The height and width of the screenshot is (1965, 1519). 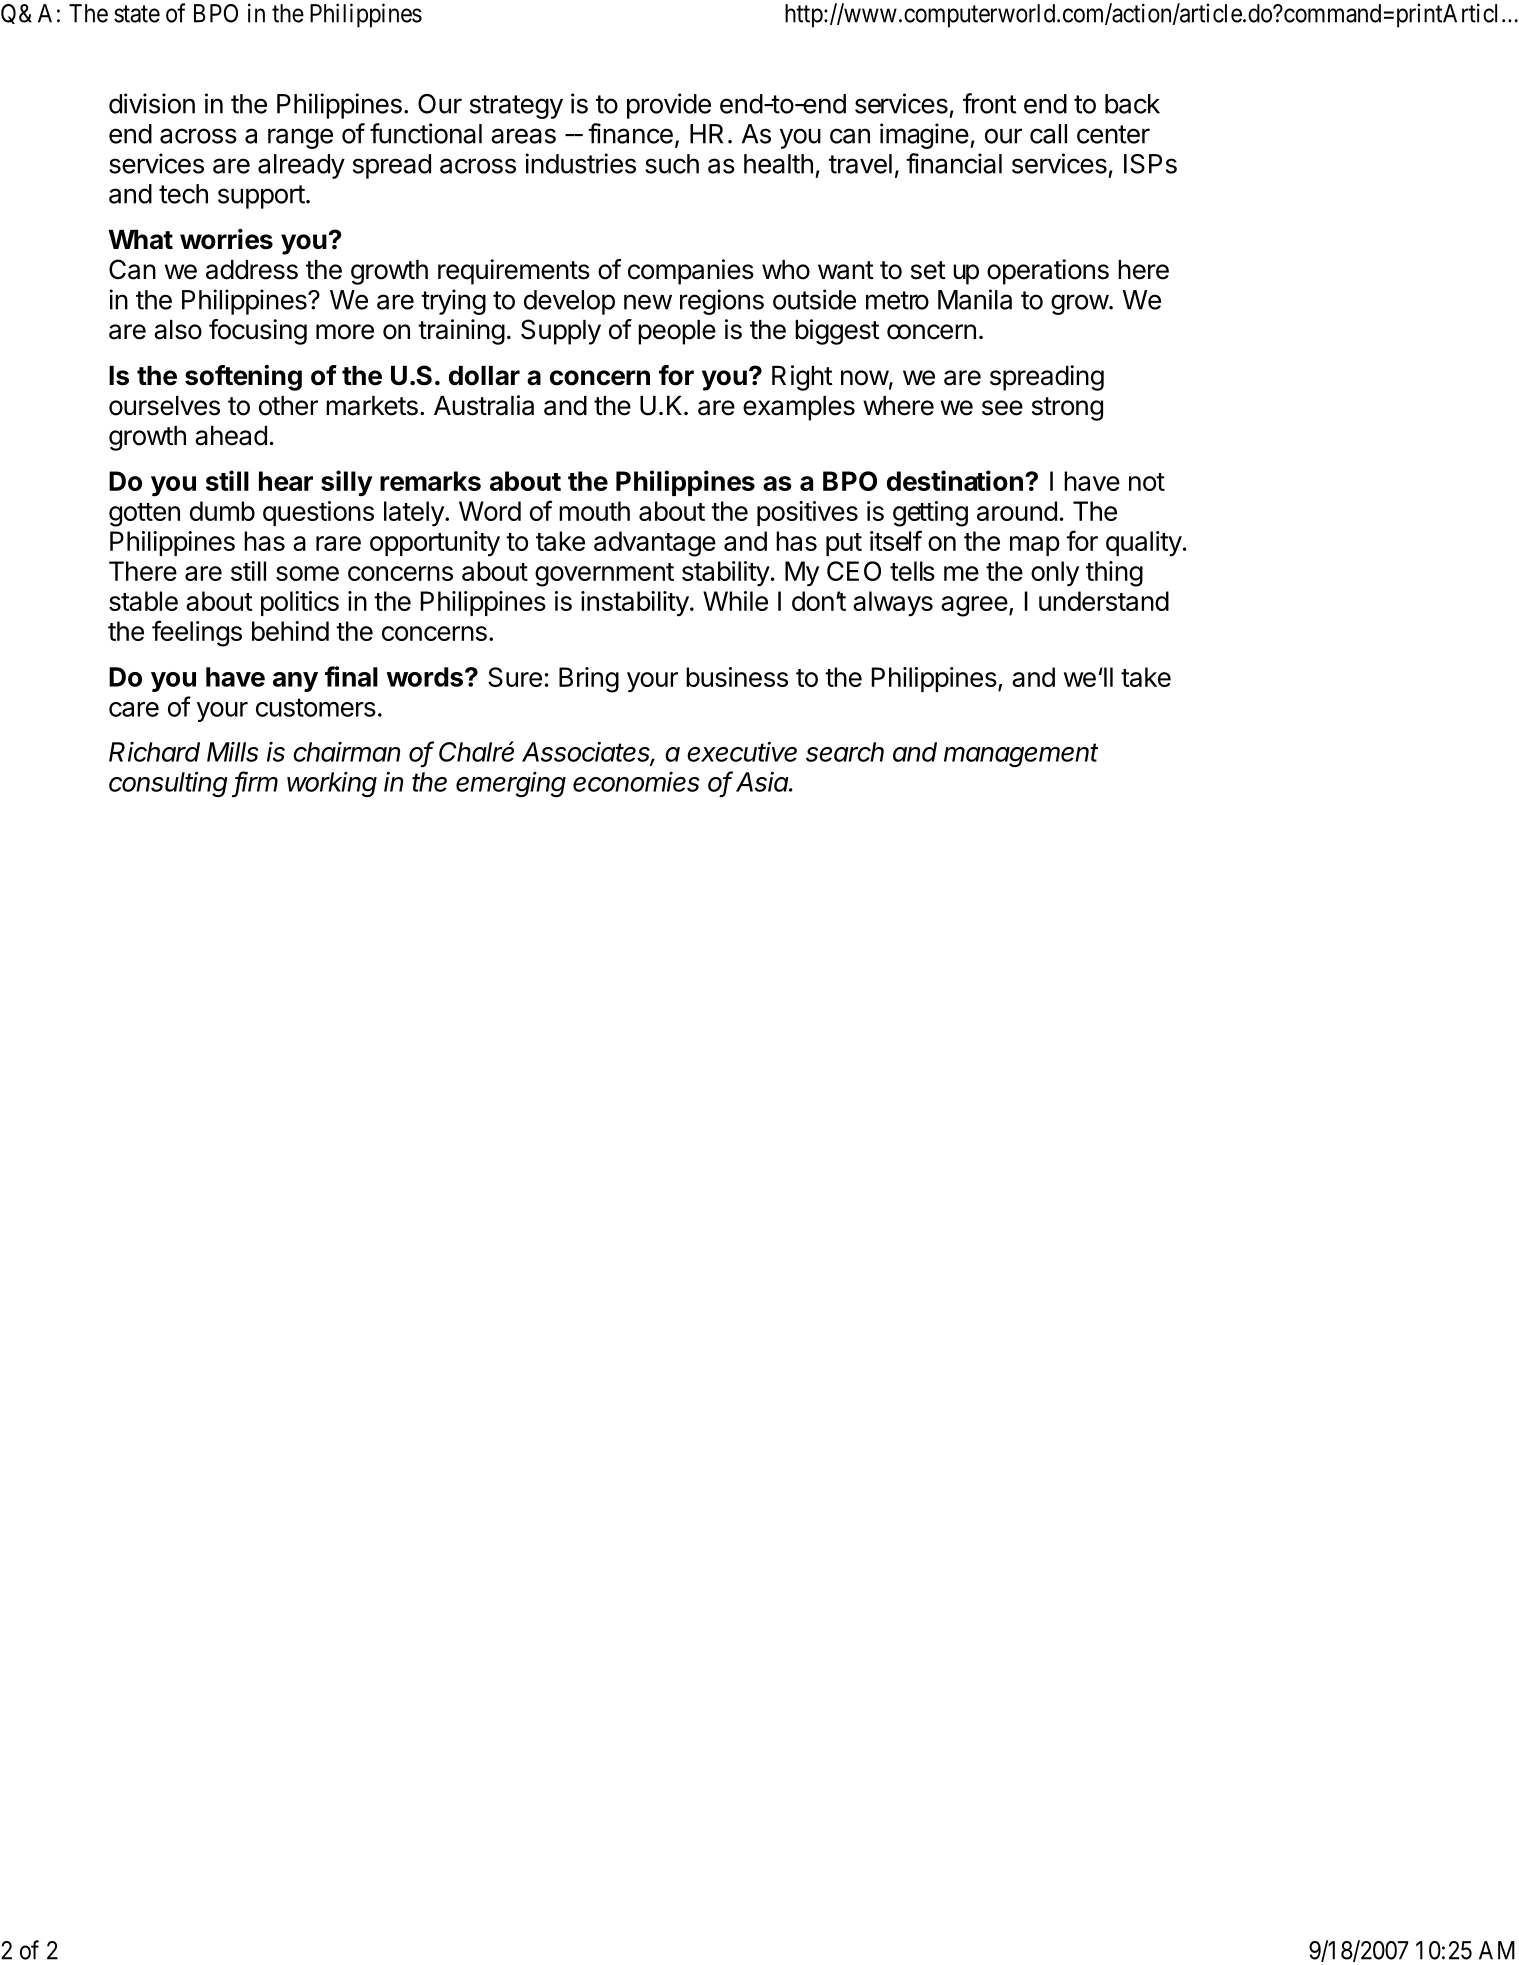 What do you see at coordinates (594, 511) in the screenshot?
I see `mouth` at bounding box center [594, 511].
